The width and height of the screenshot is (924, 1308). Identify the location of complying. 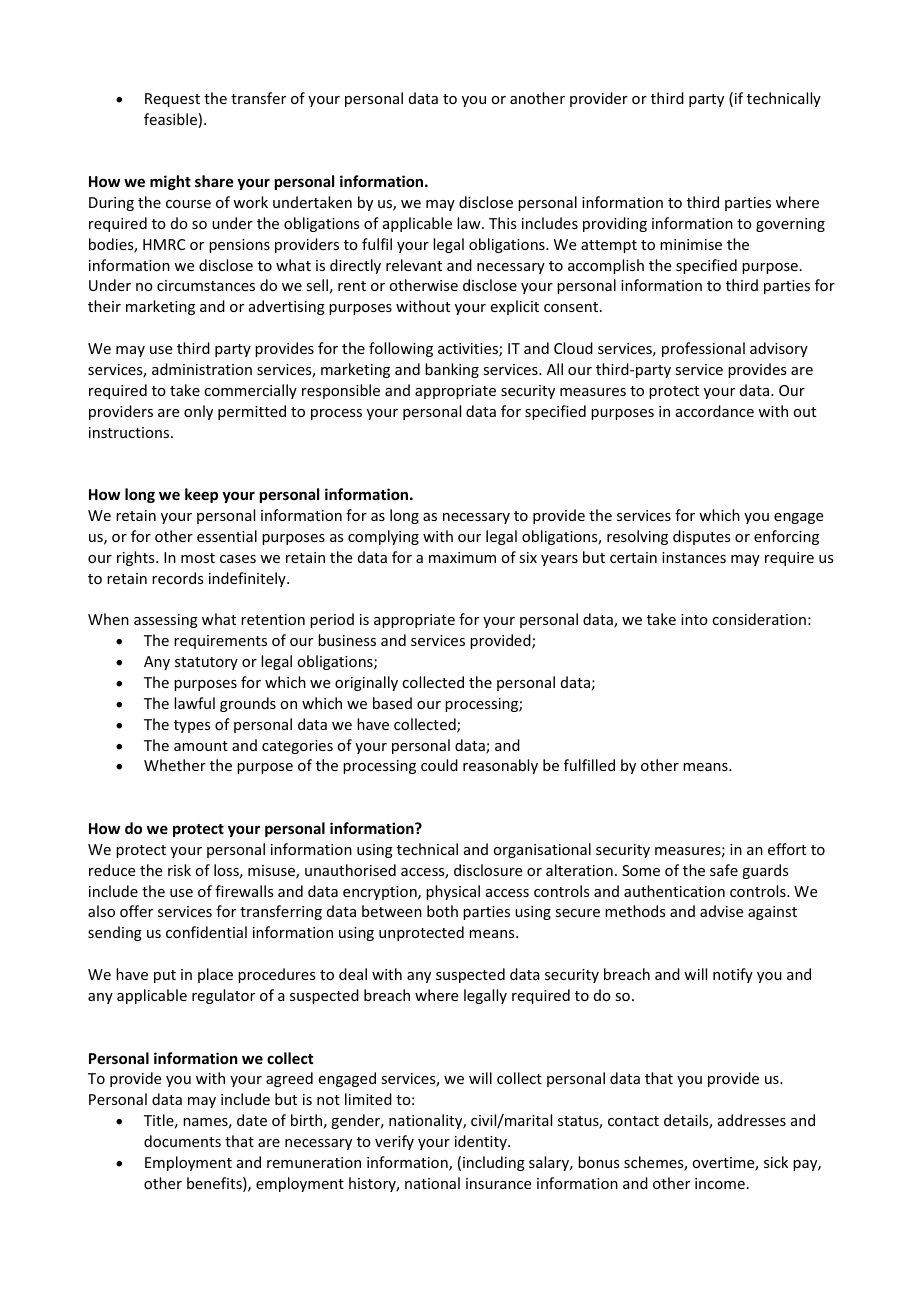
(383, 537).
